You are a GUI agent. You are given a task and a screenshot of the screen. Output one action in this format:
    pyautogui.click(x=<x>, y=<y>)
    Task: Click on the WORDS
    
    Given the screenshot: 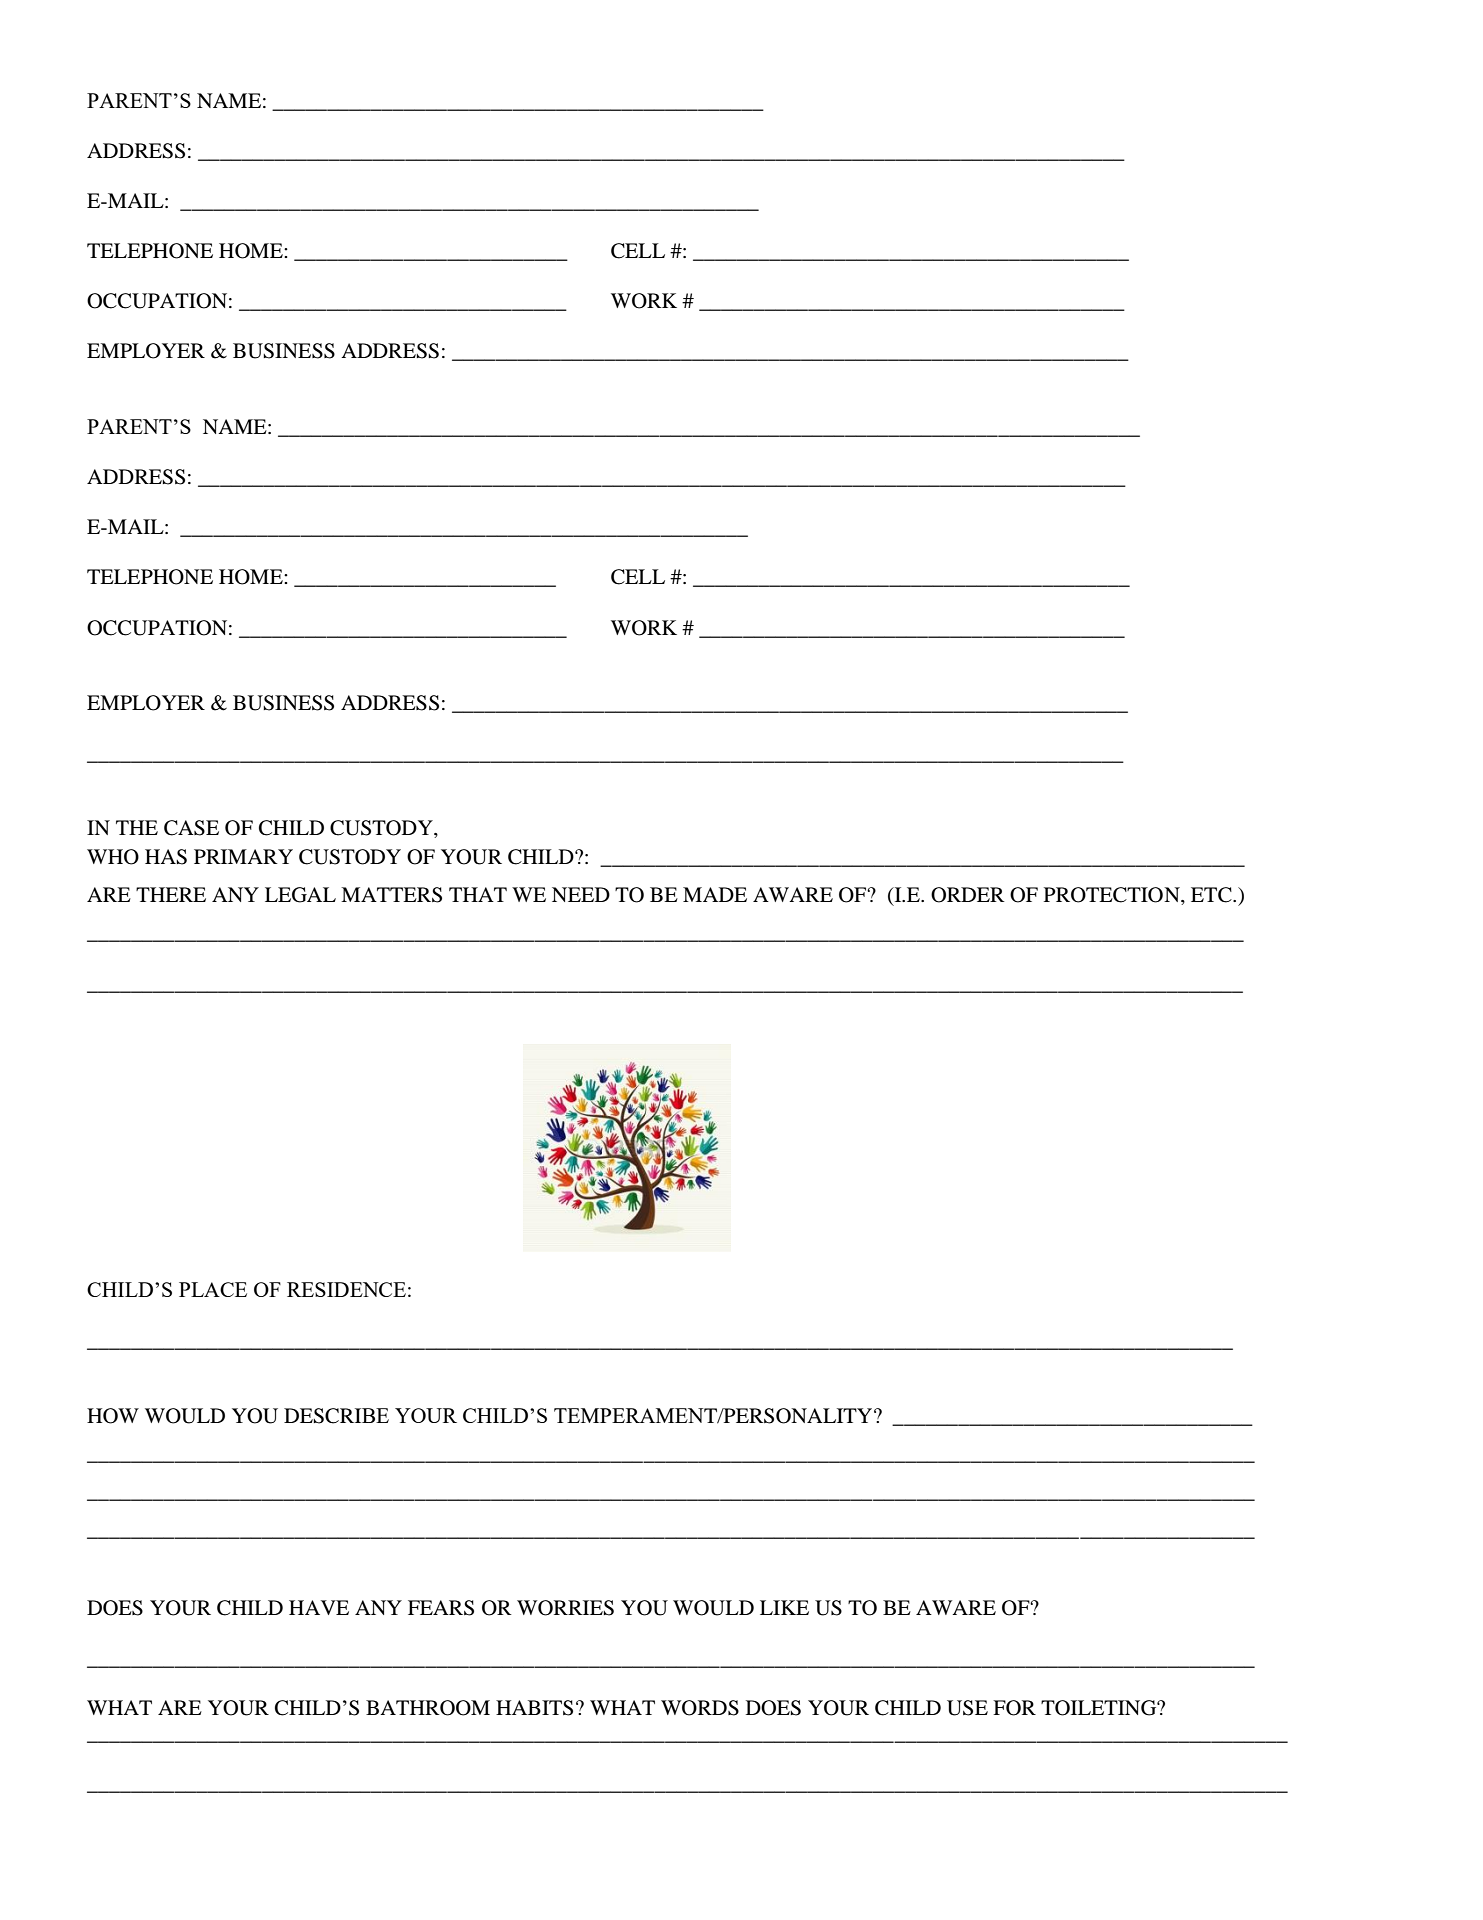 What is the action you would take?
    pyautogui.click(x=700, y=1708)
